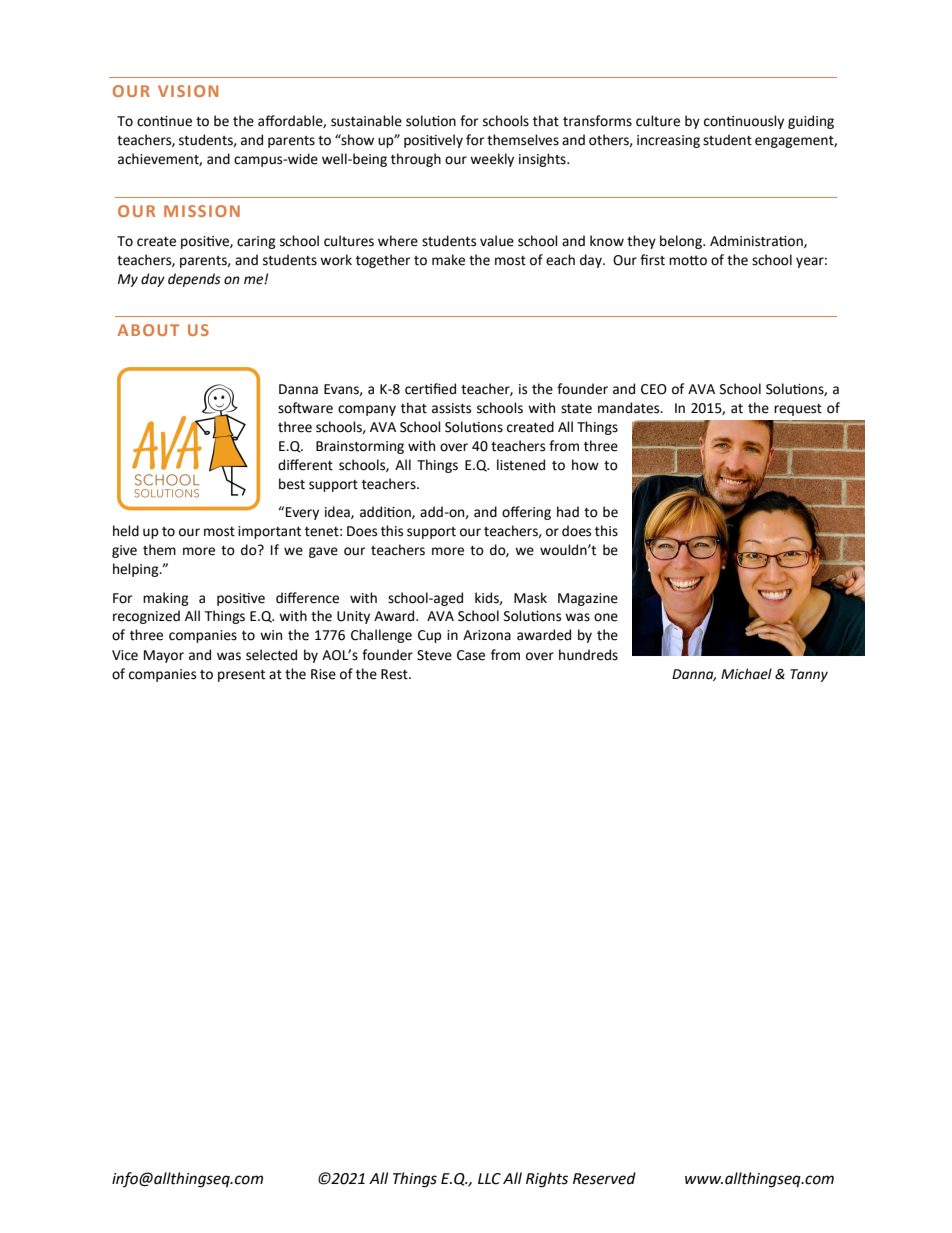 This image has width=952, height=1233. I want to click on Mayor, so click(164, 656).
